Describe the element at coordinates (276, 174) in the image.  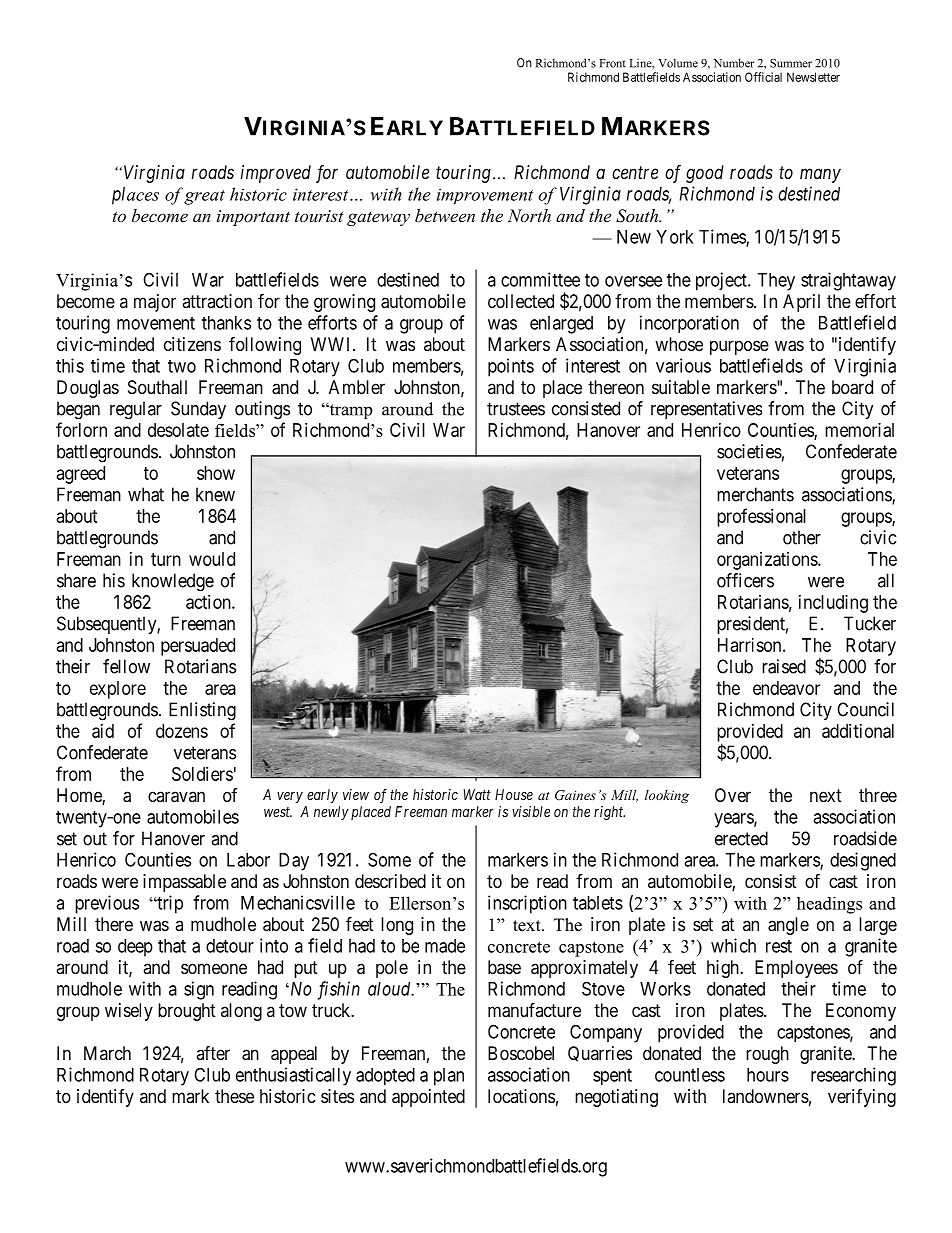
I see `improved` at that location.
